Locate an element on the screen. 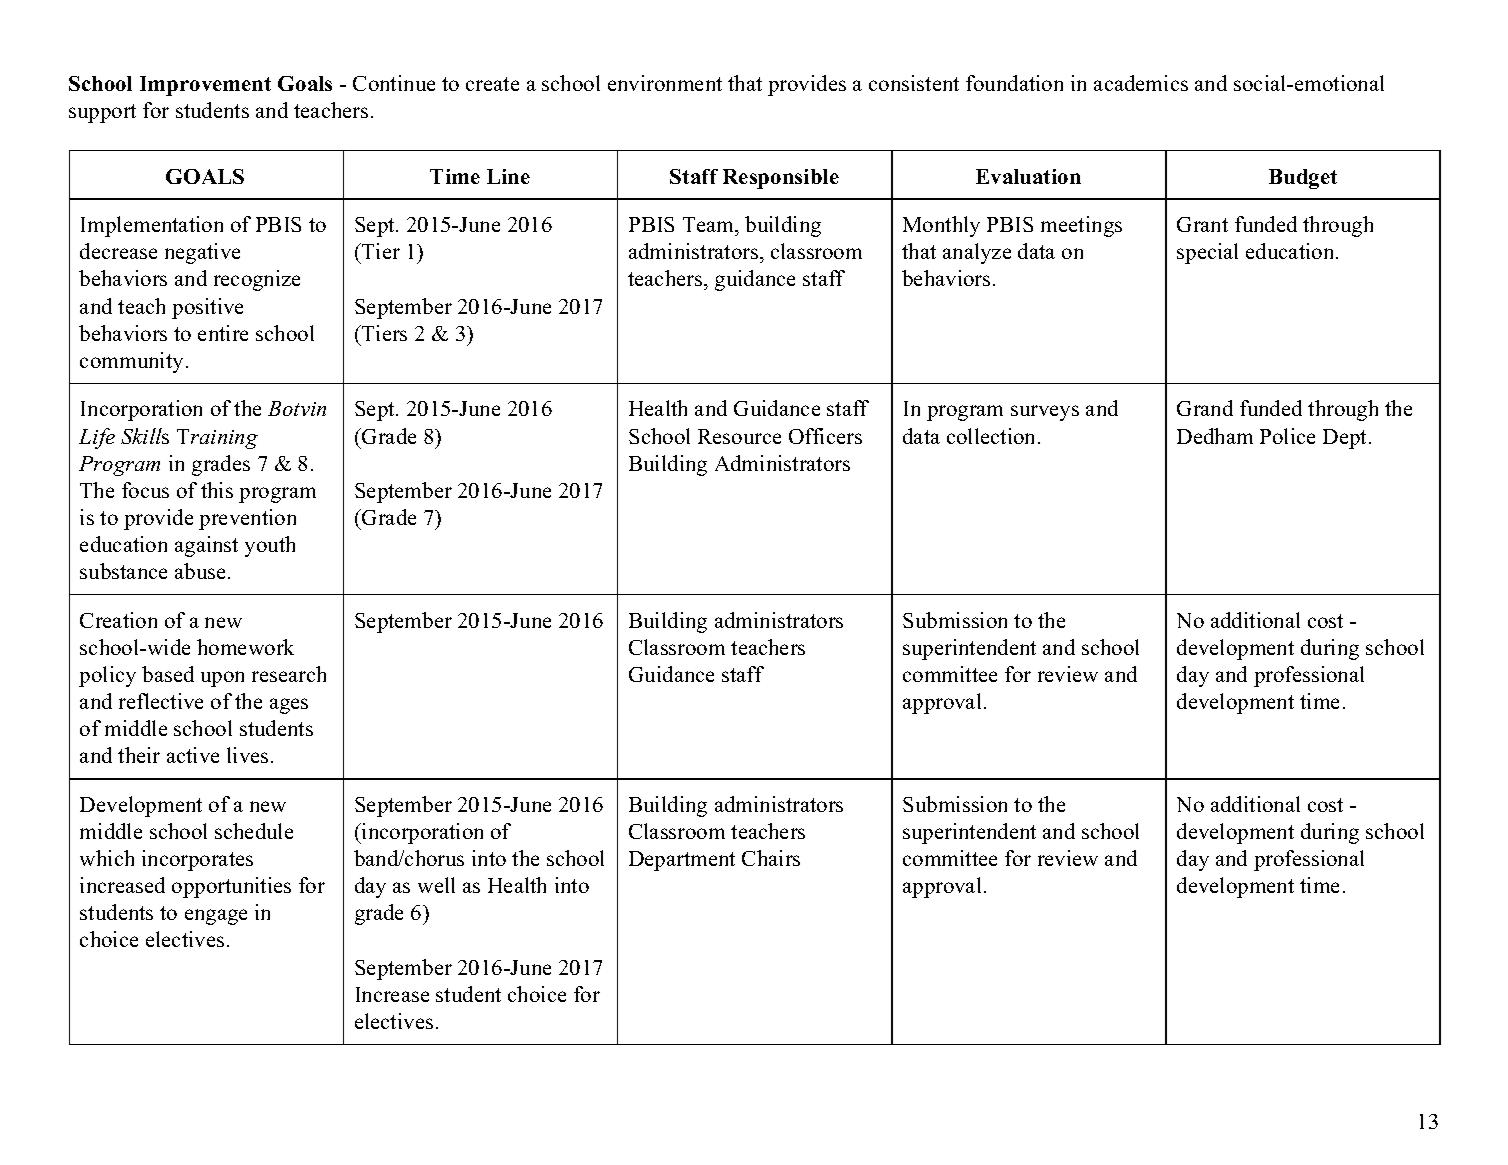 Image resolution: width=1508 pixels, height=1165 pixels. academics is located at coordinates (1141, 83).
